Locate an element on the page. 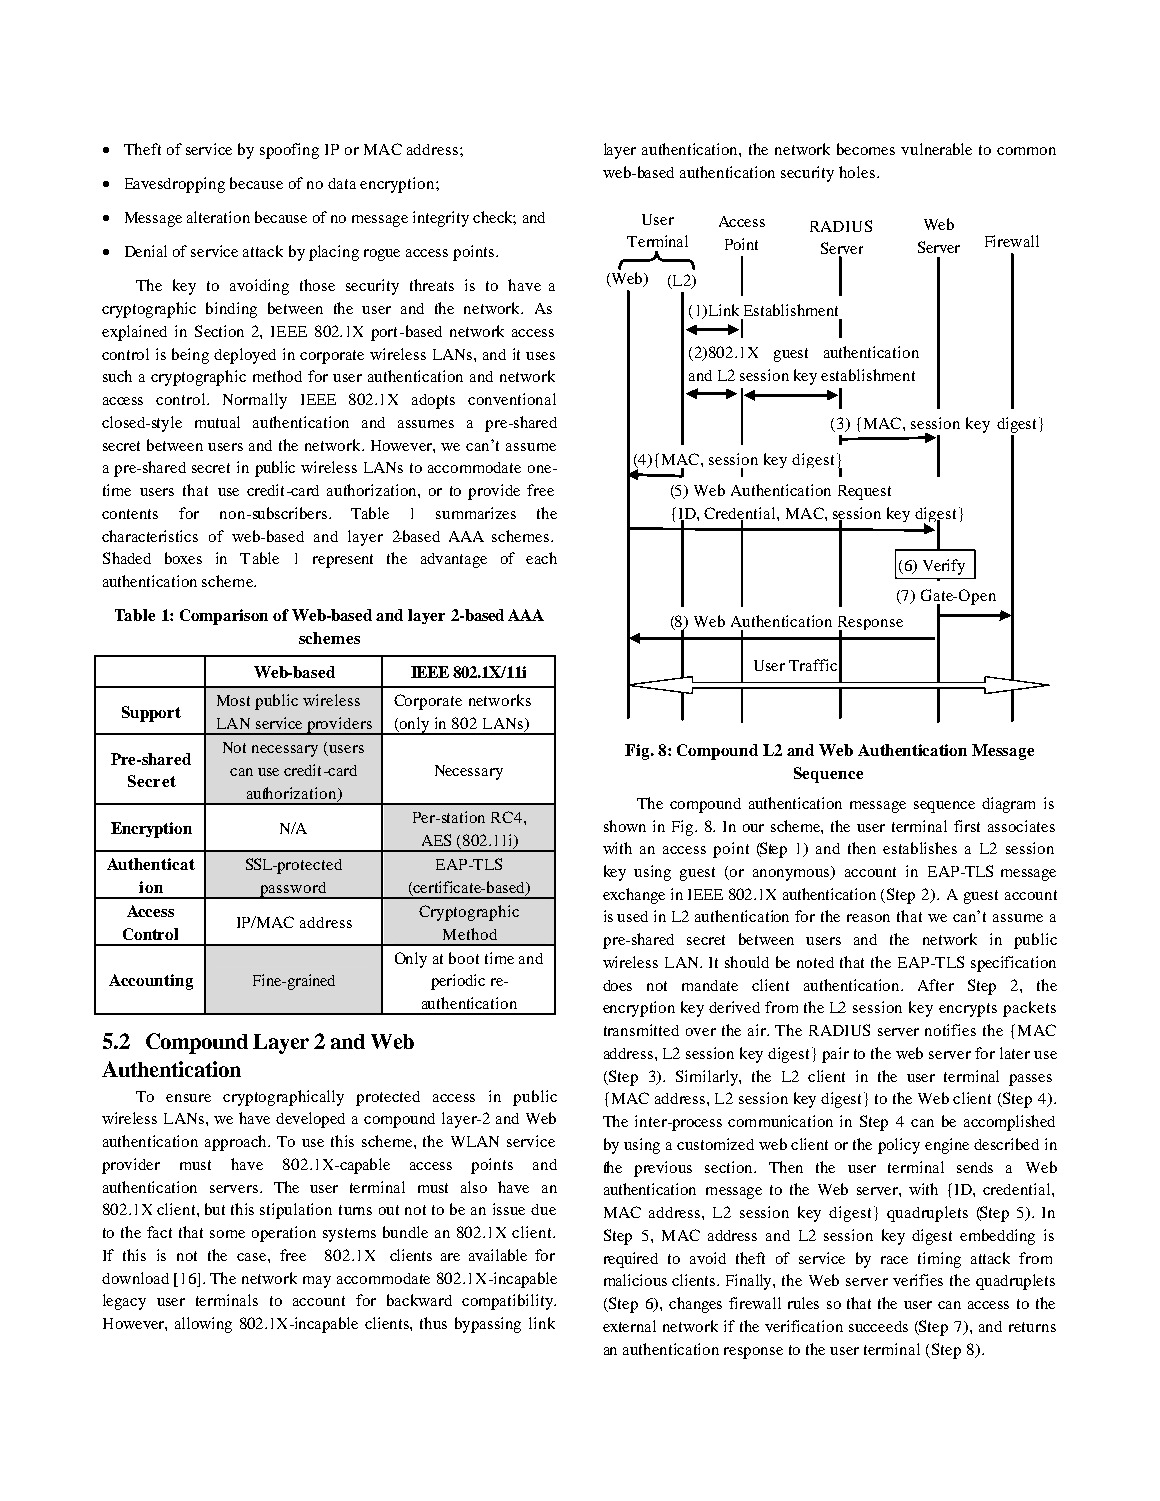  Comparison is located at coordinates (224, 617).
